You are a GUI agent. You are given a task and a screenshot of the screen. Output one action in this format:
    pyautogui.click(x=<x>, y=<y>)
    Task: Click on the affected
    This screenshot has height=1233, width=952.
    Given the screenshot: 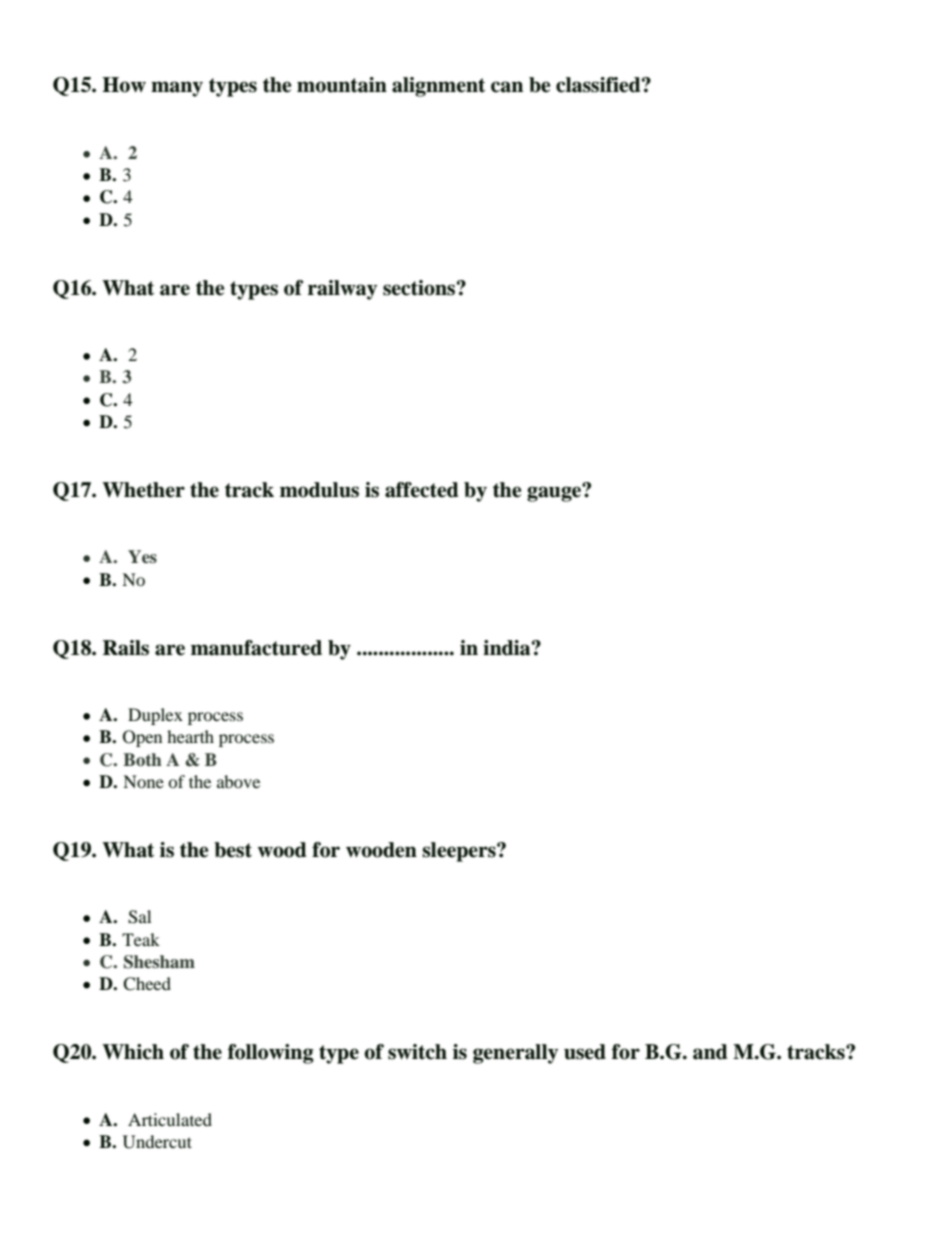 What is the action you would take?
    pyautogui.click(x=422, y=490)
